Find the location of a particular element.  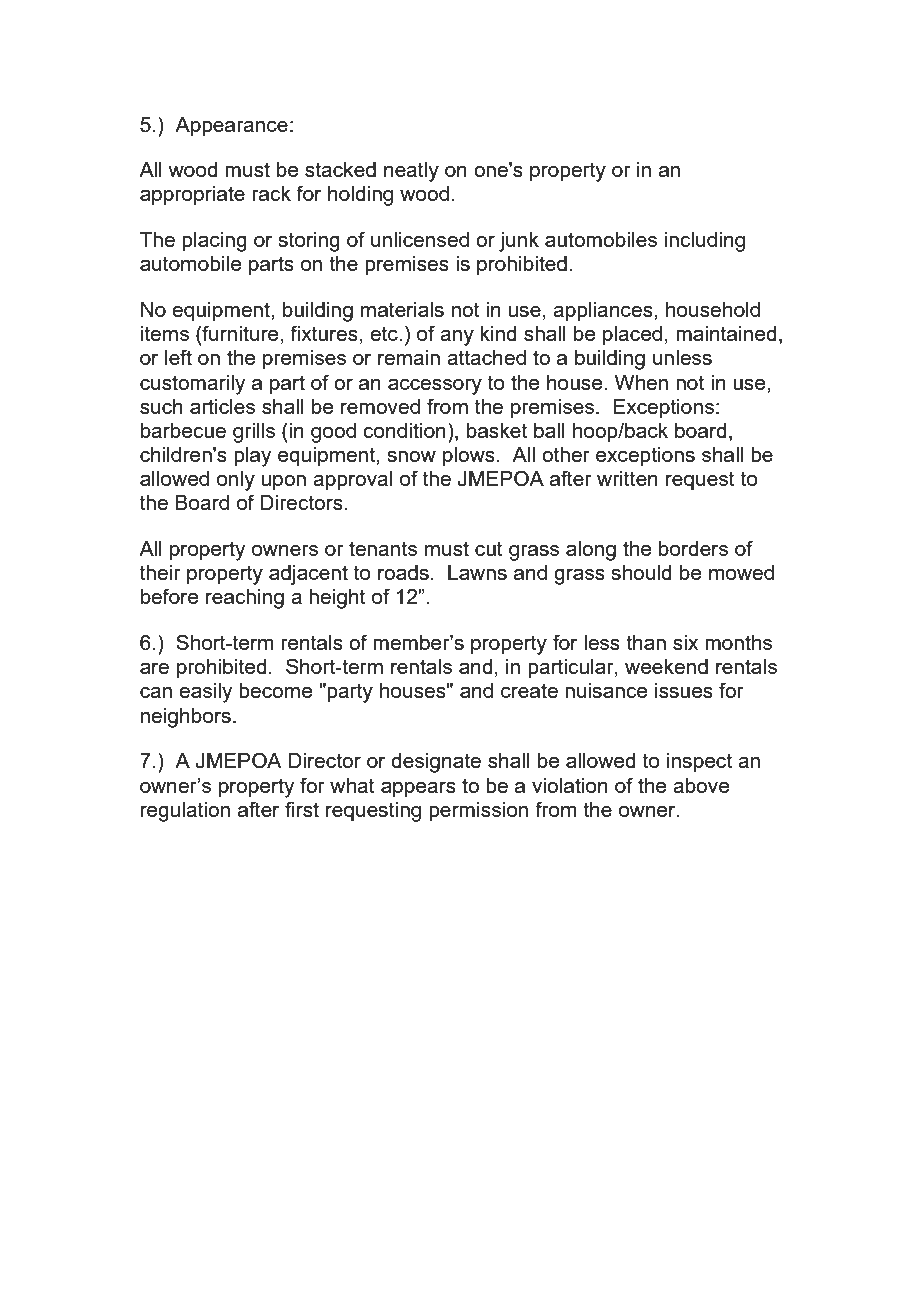

regulation is located at coordinates (185, 812).
